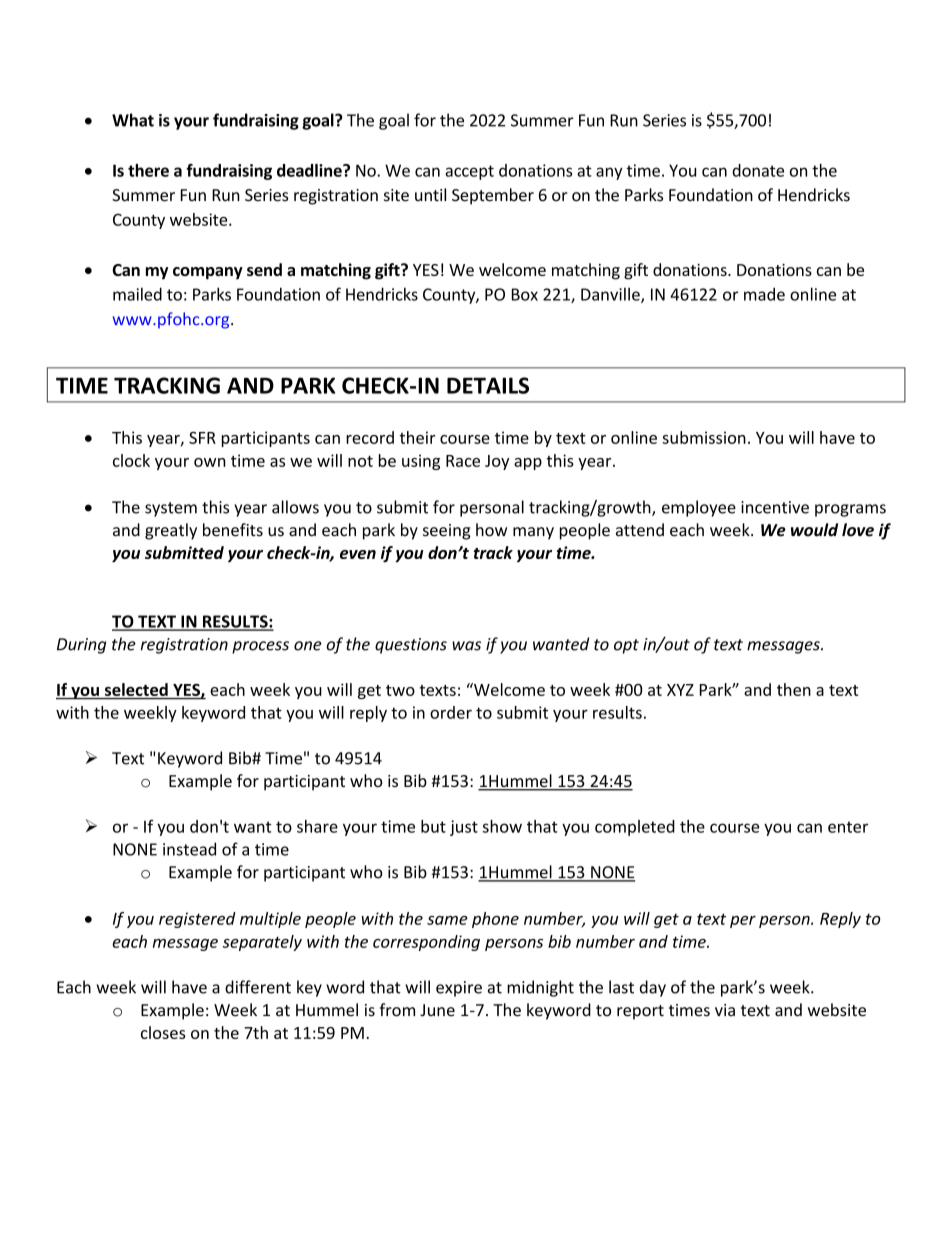 This screenshot has height=1233, width=952. I want to click on selected, so click(136, 689).
